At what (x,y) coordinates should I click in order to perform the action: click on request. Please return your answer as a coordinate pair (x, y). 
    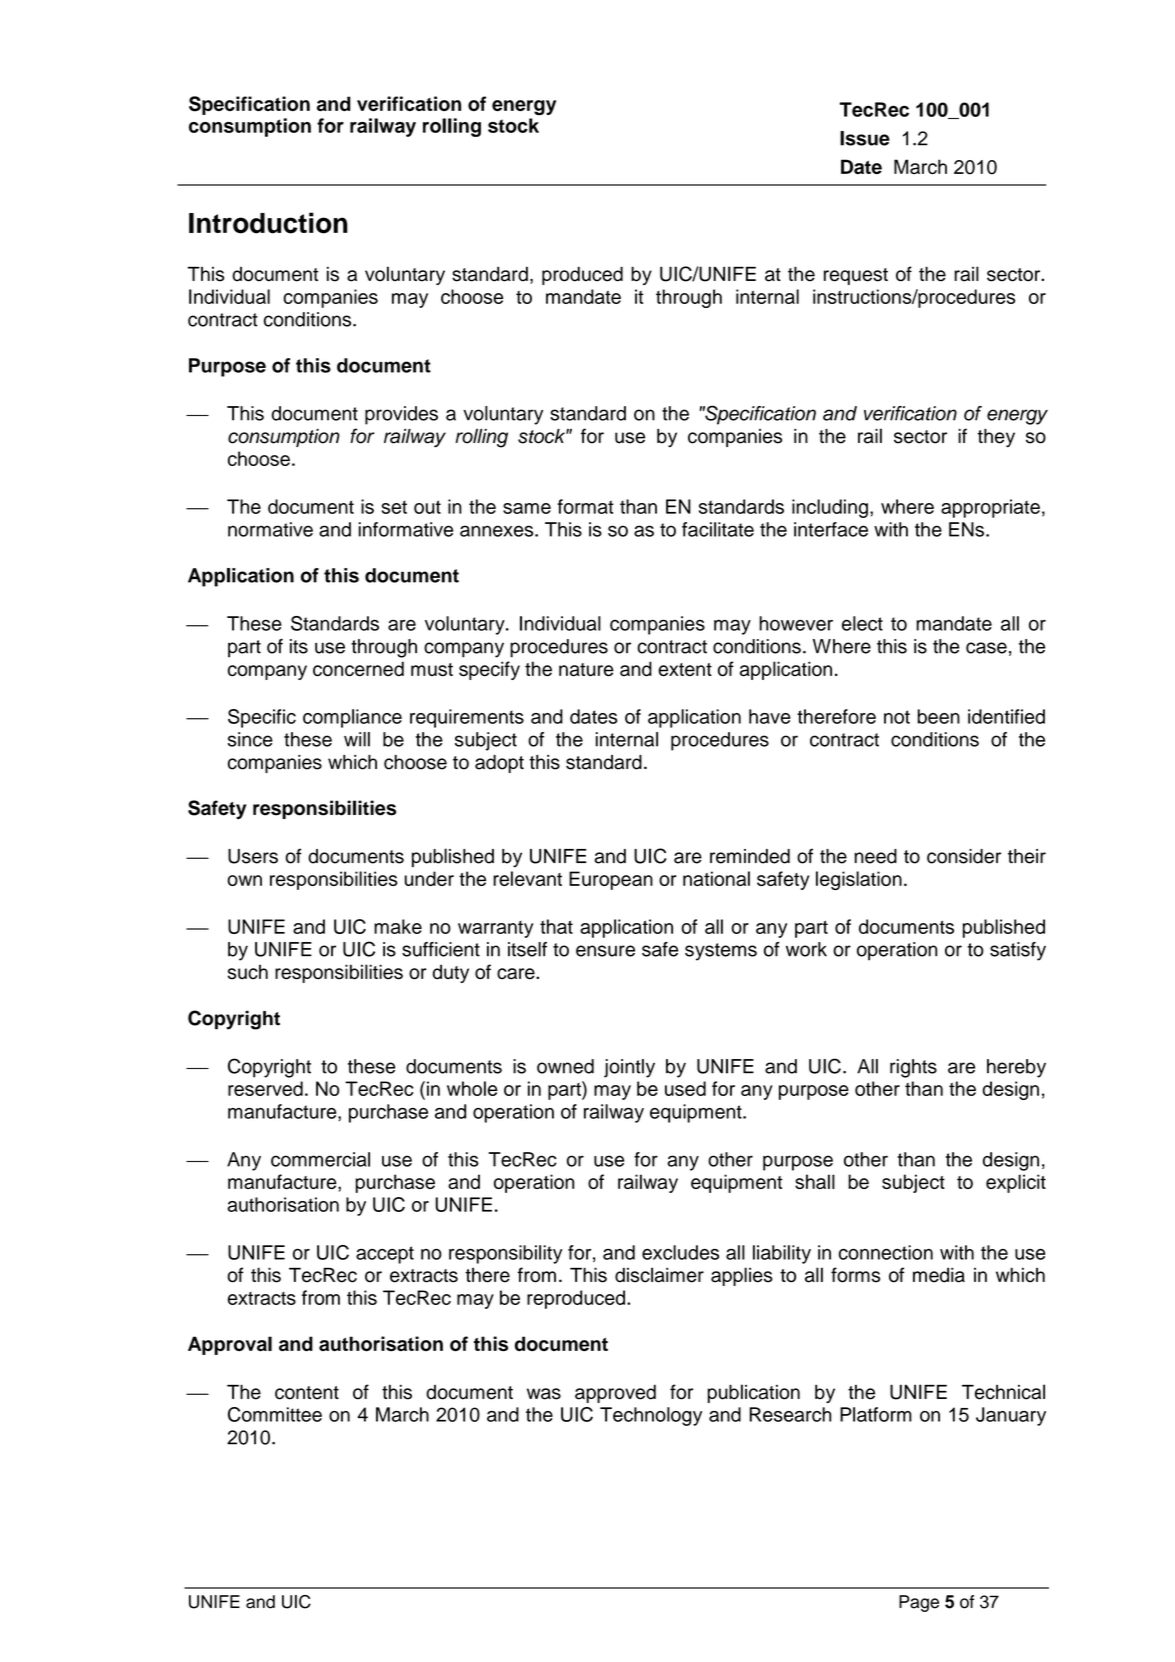
    Looking at the image, I should click on (856, 276).
